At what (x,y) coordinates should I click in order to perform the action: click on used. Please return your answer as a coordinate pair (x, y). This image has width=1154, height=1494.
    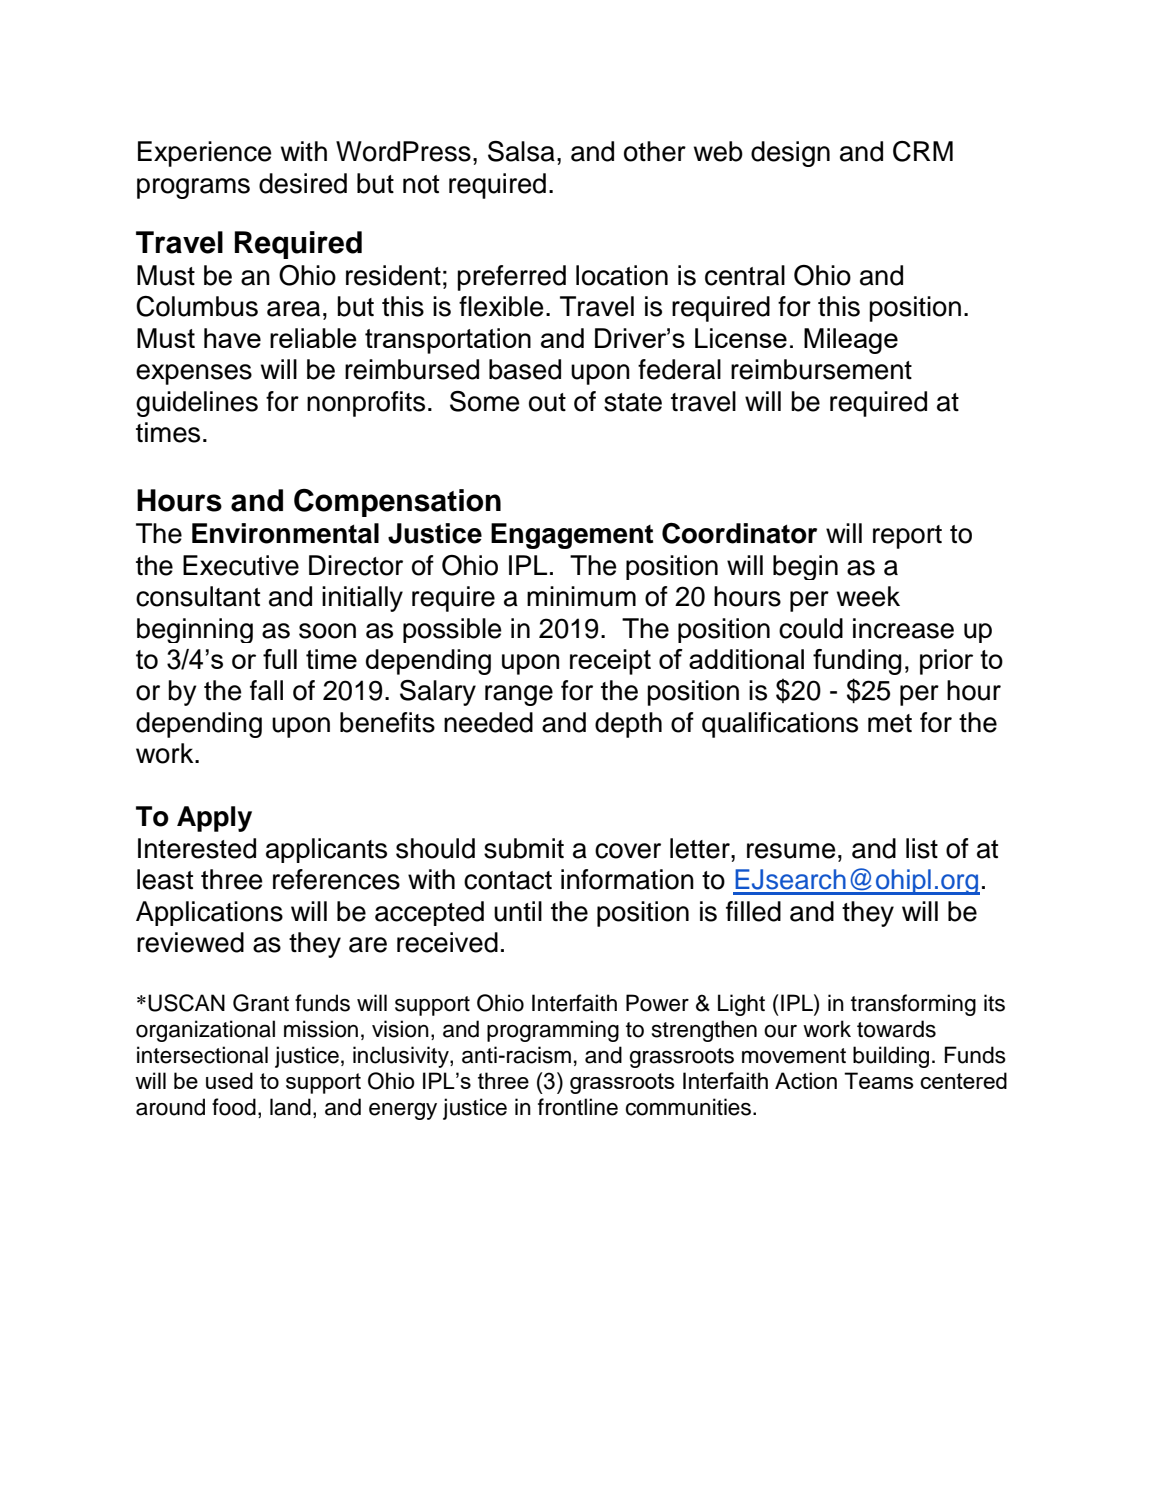
    Looking at the image, I should click on (229, 1080).
